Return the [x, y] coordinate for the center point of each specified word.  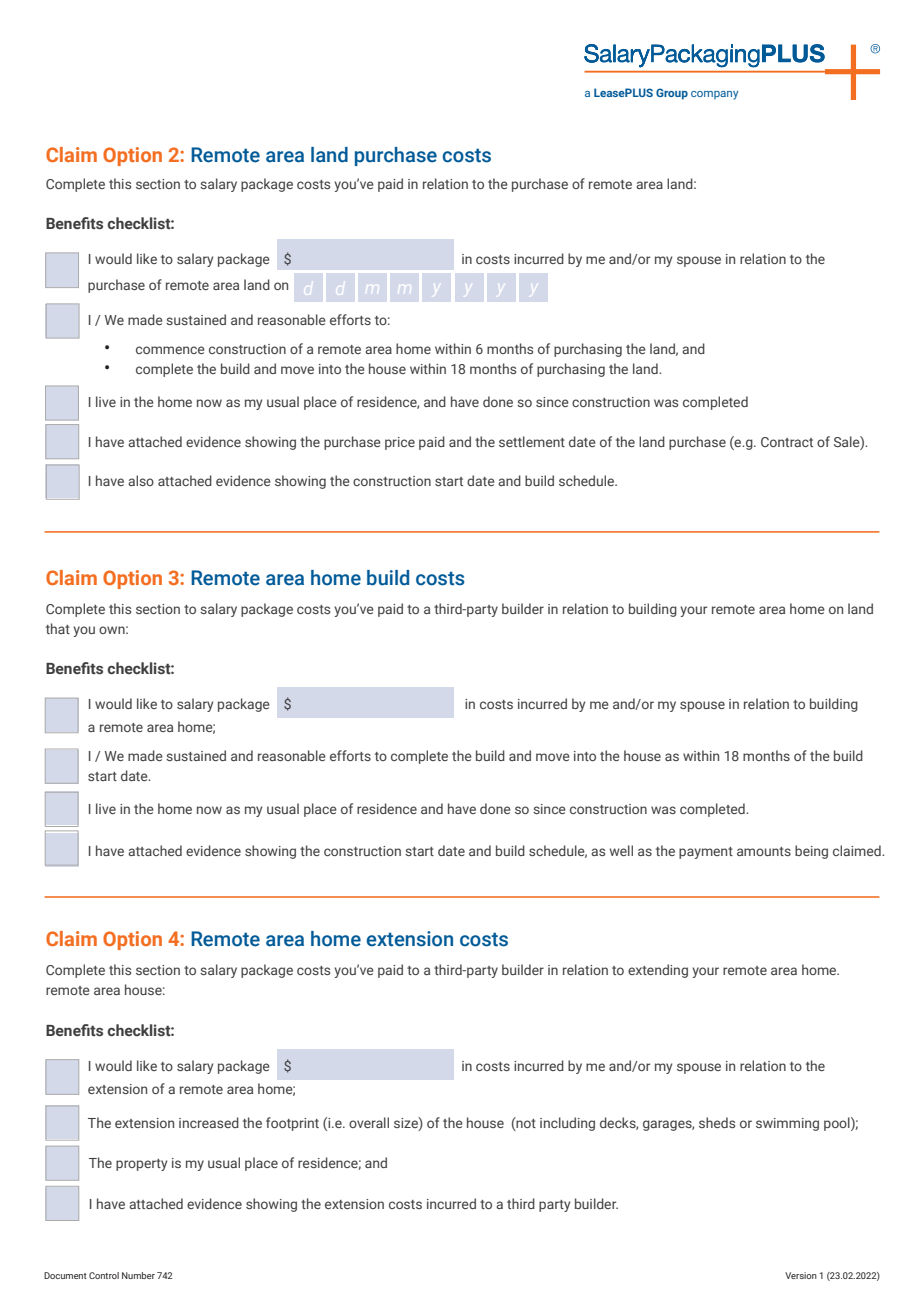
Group [672, 94]
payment [706, 853]
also [141, 480]
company [714, 95]
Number [138, 1275]
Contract [787, 442]
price [400, 443]
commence [170, 350]
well [621, 850]
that [58, 628]
